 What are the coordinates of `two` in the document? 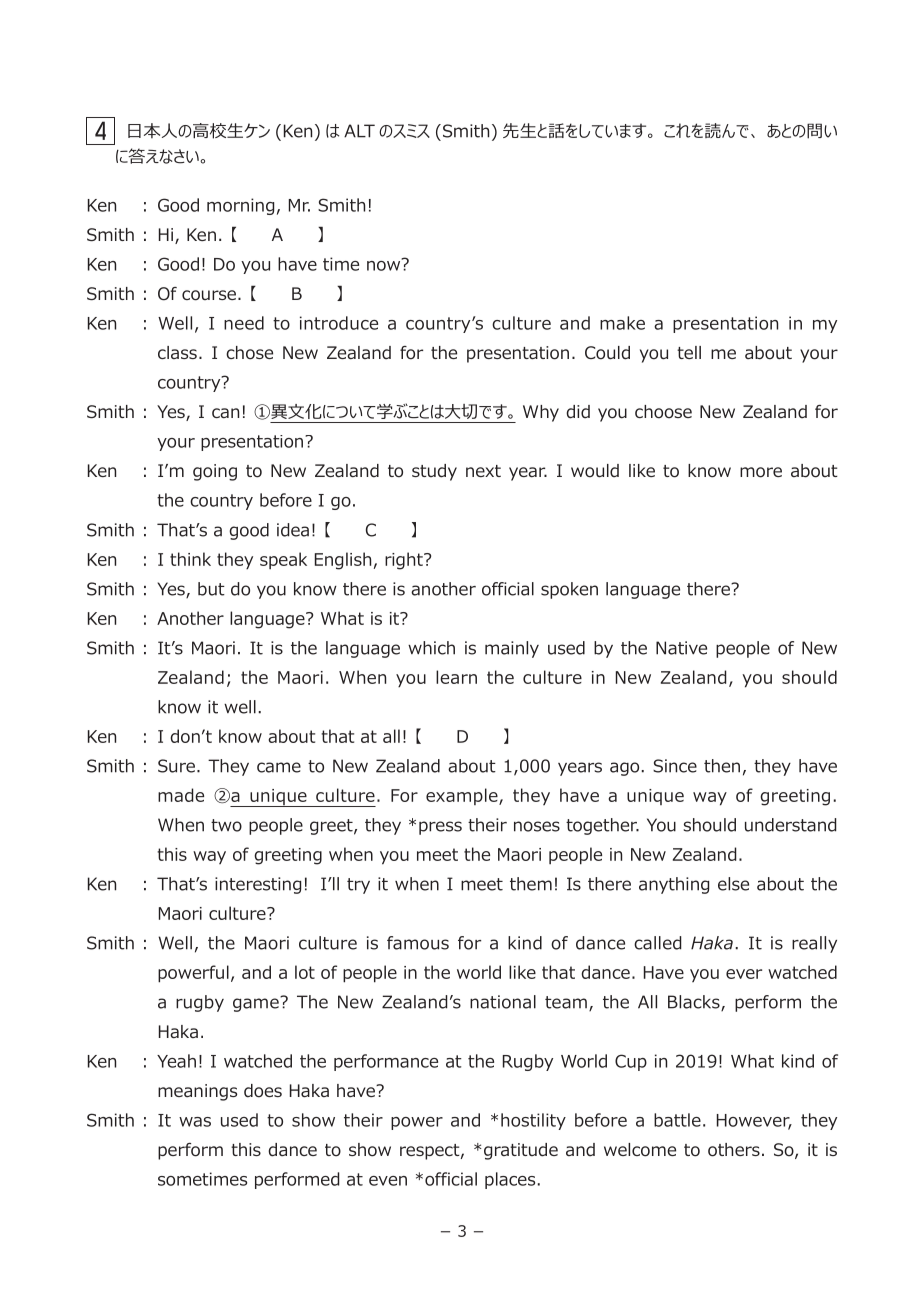 It's located at (226, 825).
